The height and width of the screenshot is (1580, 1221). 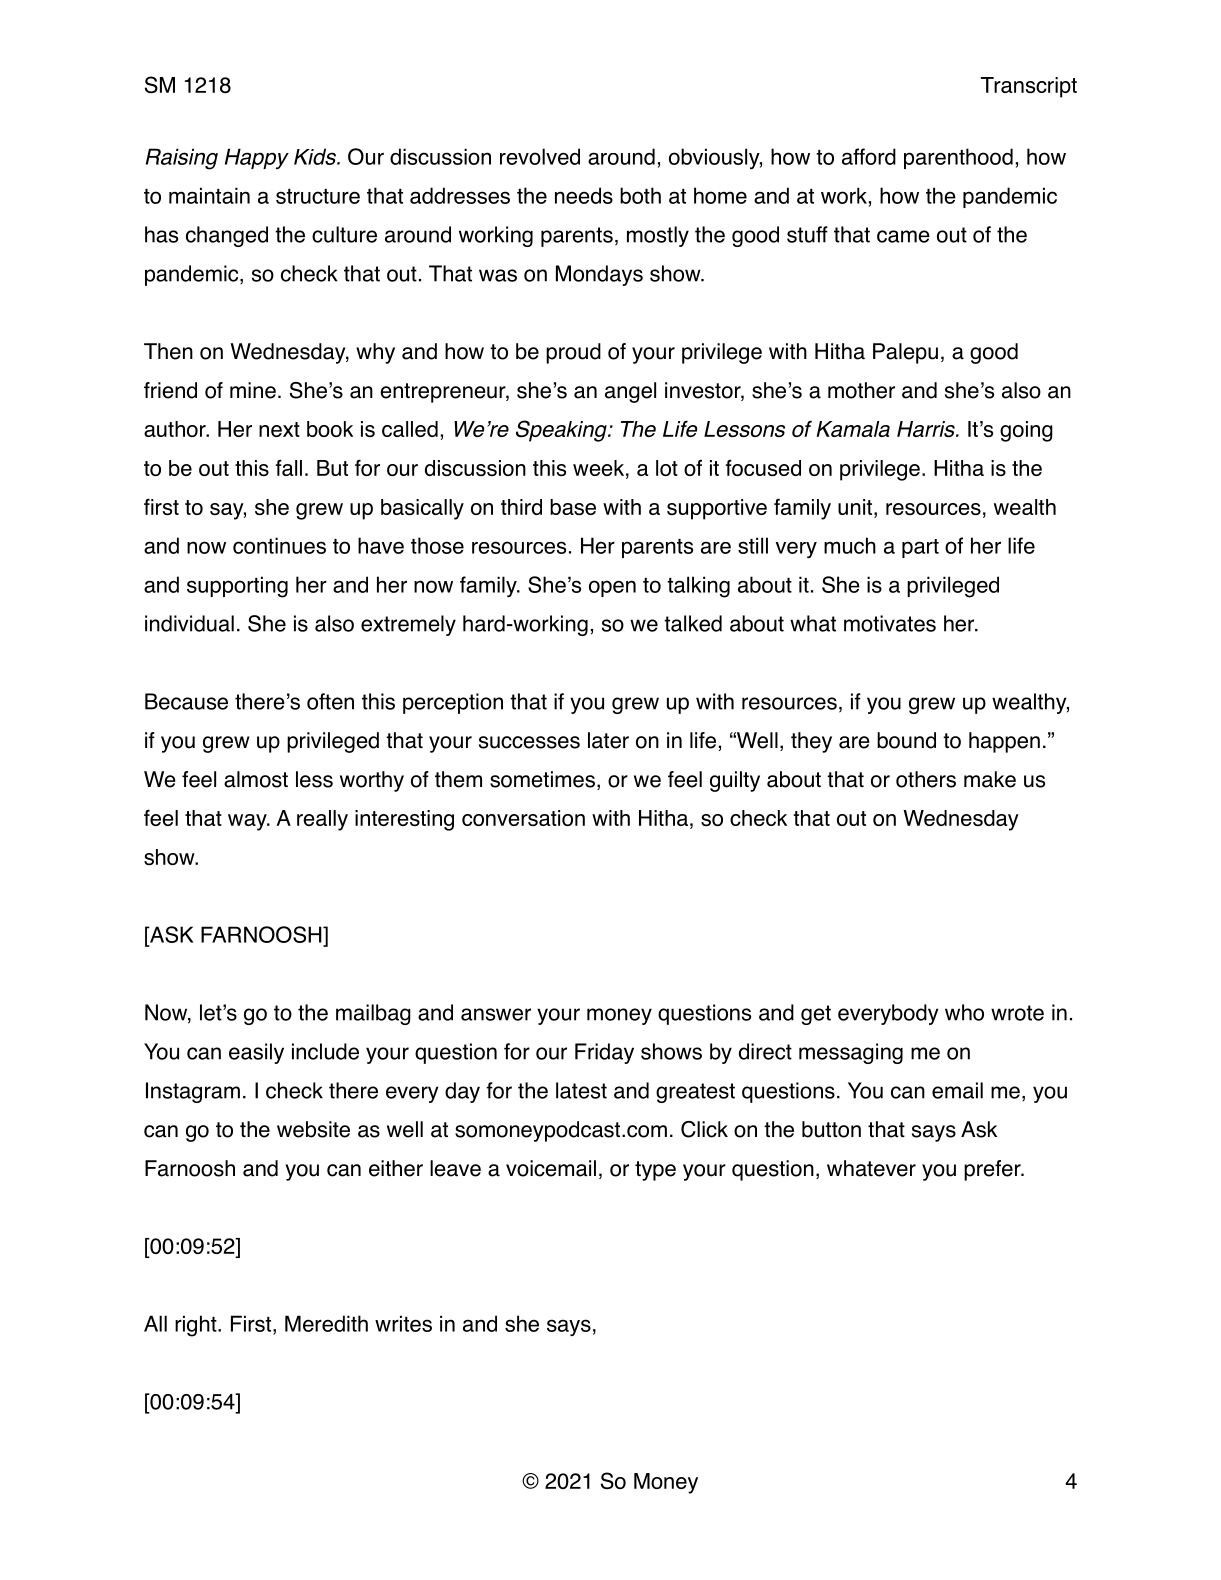 I want to click on Meredith, so click(x=326, y=1323).
